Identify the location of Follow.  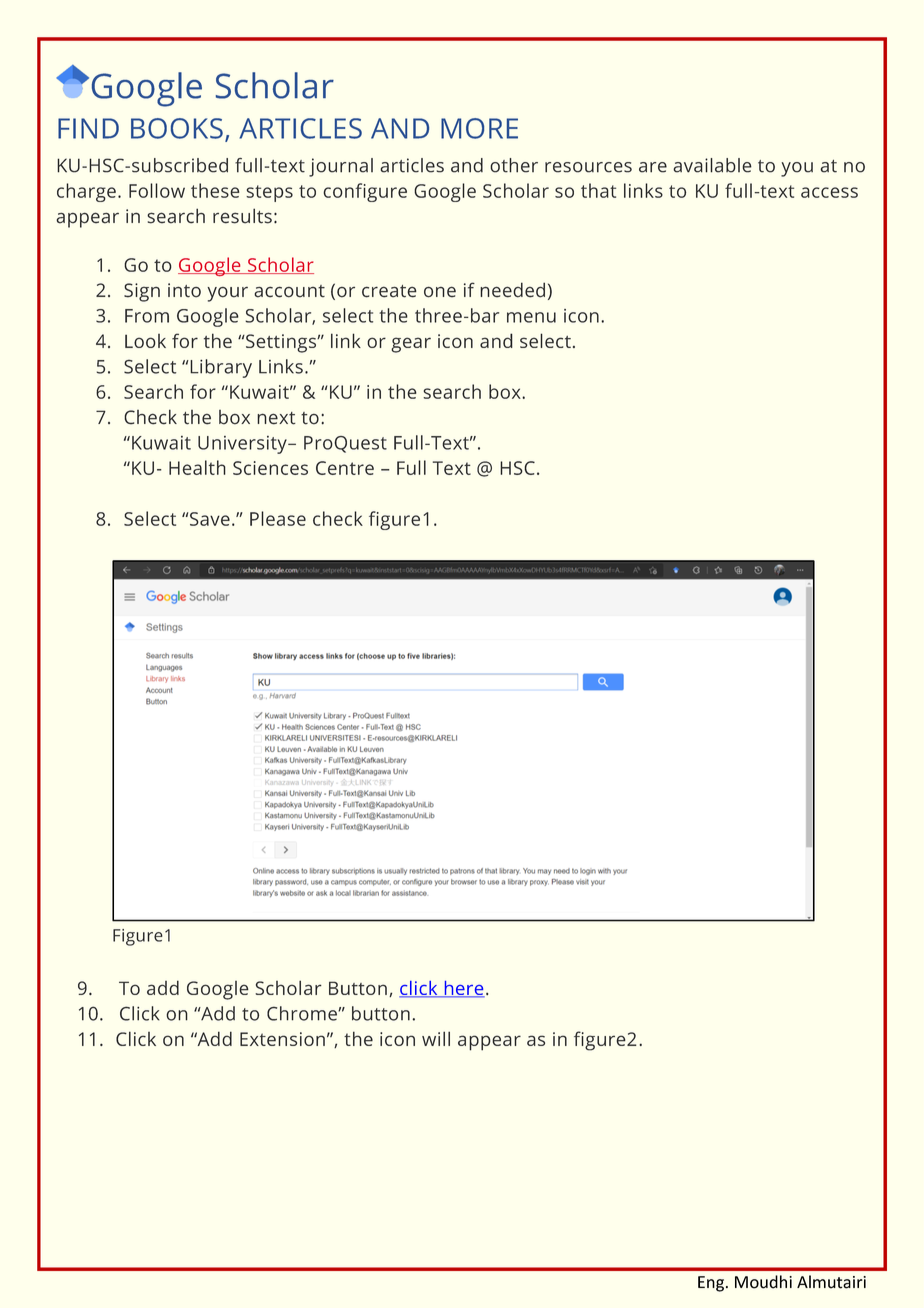
(157, 190).
